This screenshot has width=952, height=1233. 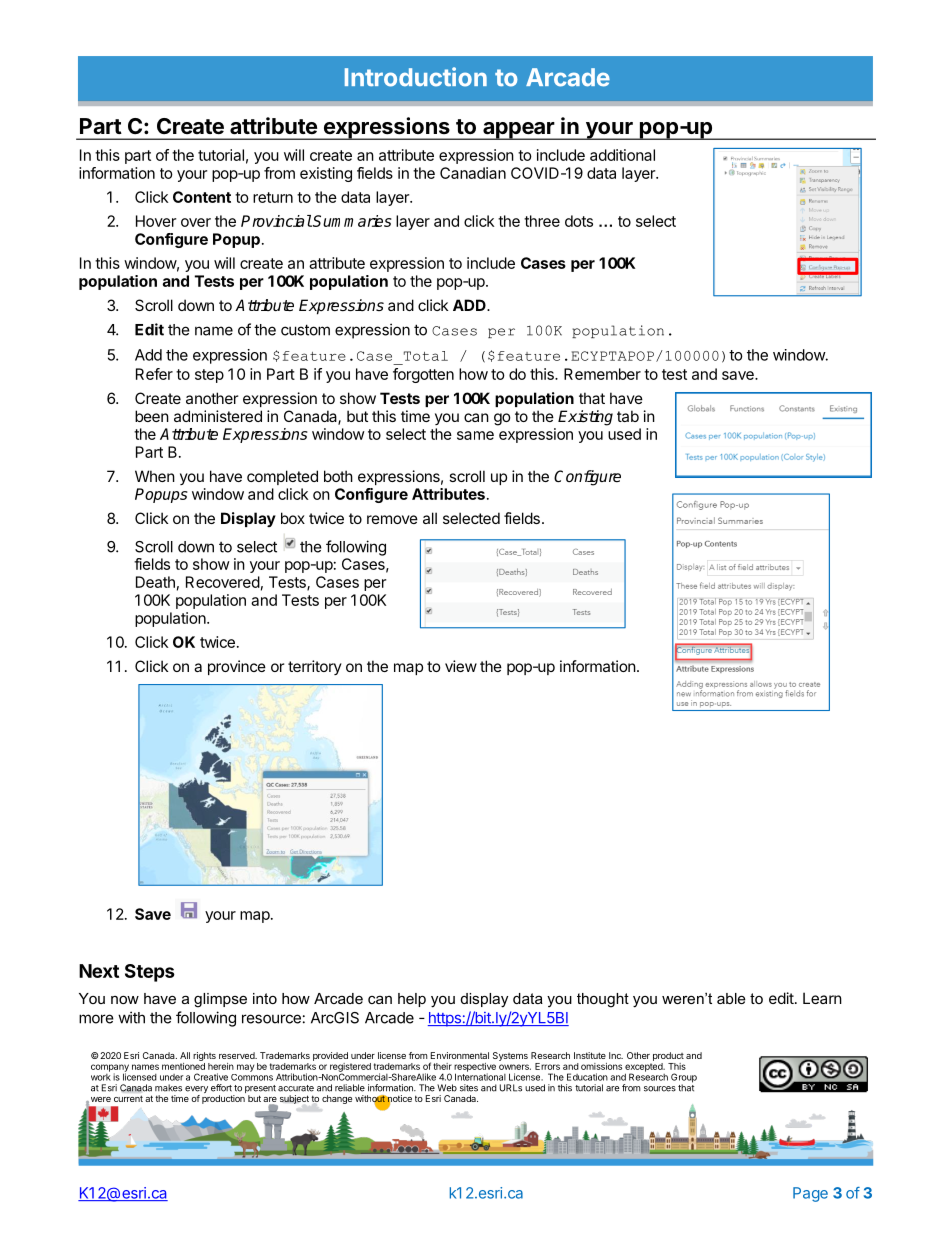 I want to click on province, so click(x=237, y=667).
